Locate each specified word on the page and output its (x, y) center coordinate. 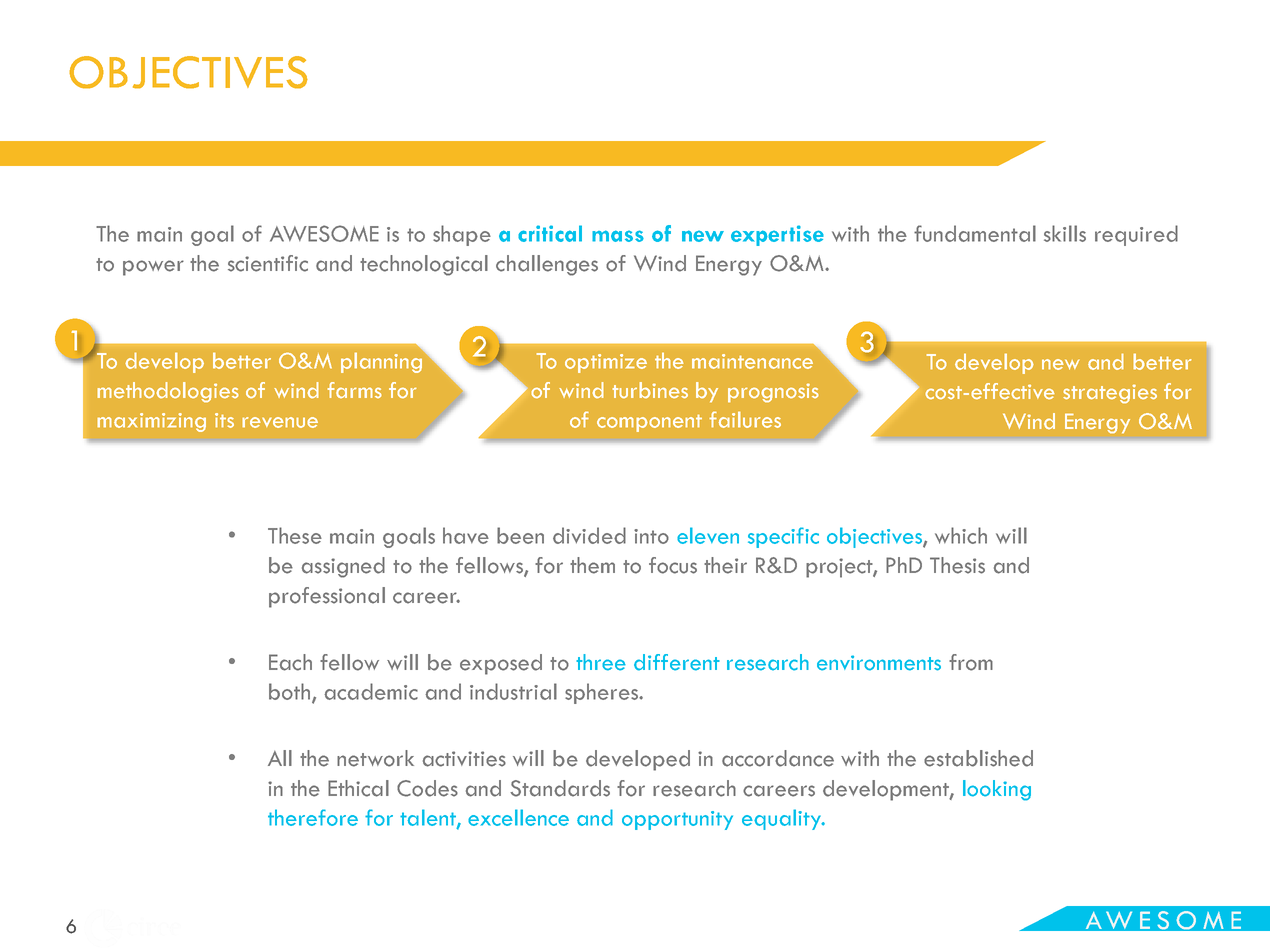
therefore (313, 817)
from (971, 662)
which (961, 535)
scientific (268, 263)
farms (355, 390)
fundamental (975, 233)
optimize (606, 363)
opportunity (677, 820)
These (295, 535)
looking (997, 790)
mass (618, 236)
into (651, 536)
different (677, 662)
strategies (1110, 394)
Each (290, 662)
